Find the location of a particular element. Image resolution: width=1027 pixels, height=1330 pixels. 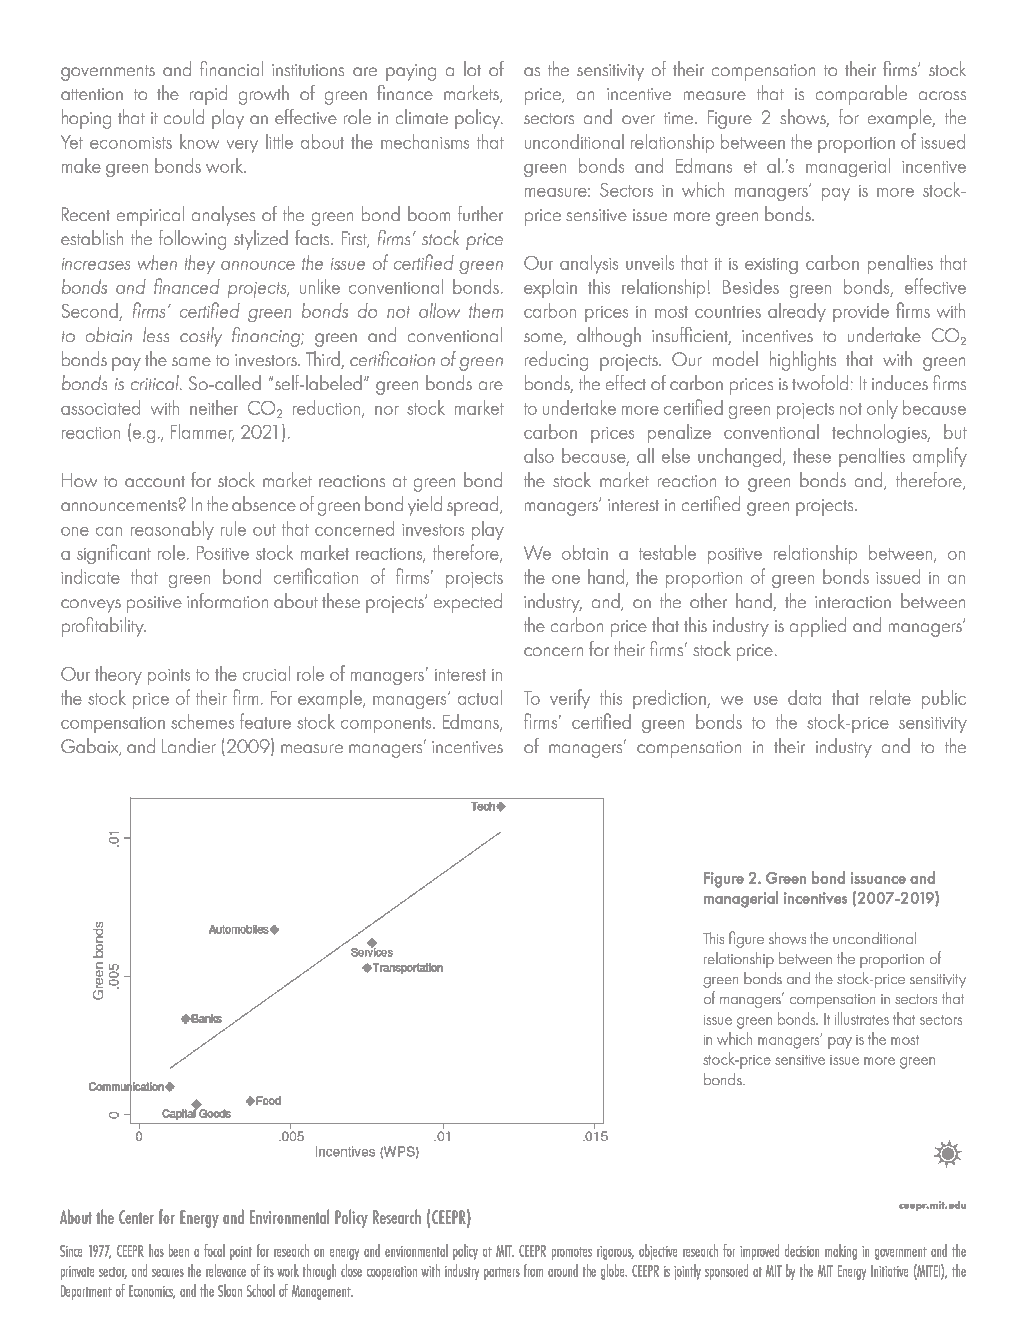

relate is located at coordinates (890, 697).
